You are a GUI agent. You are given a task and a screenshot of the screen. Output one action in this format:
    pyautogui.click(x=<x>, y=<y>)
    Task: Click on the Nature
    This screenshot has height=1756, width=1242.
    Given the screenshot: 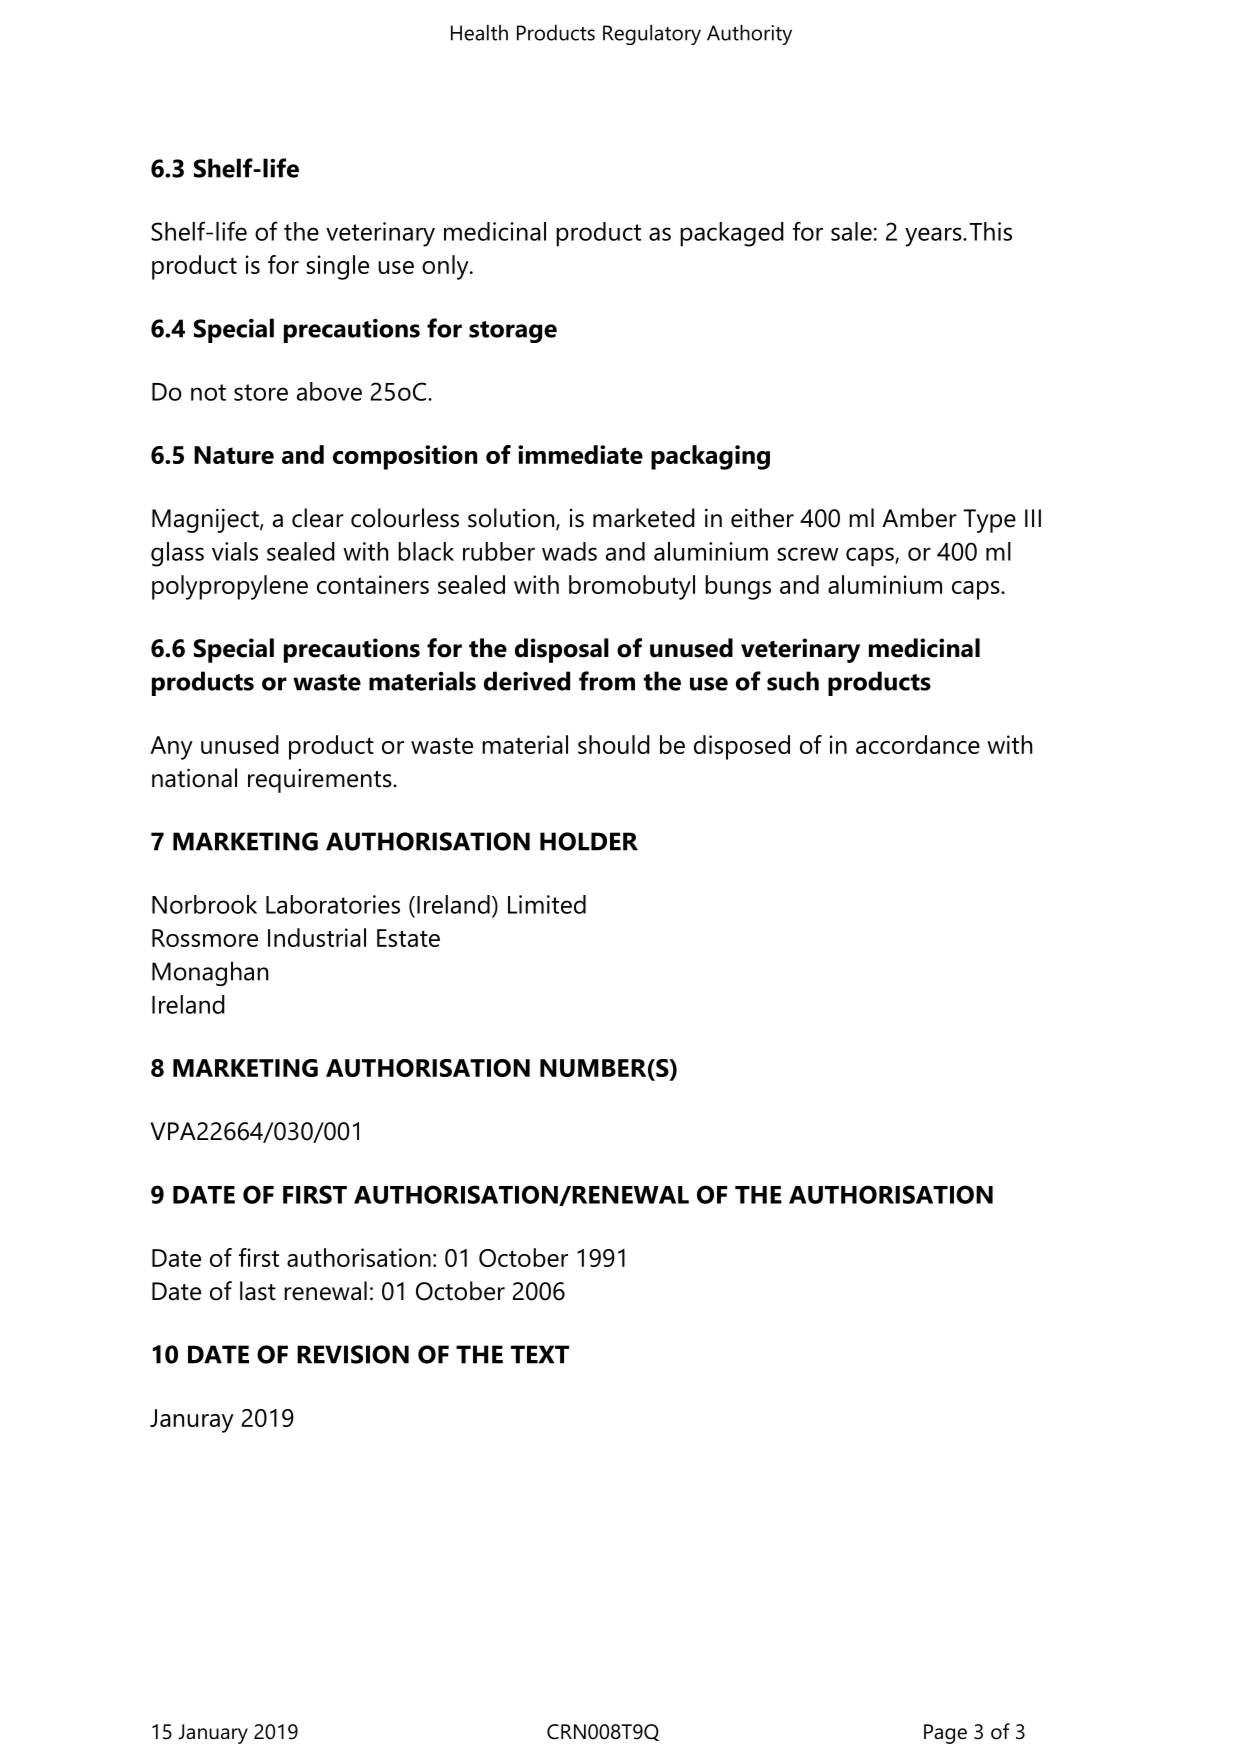 What is the action you would take?
    pyautogui.click(x=234, y=455)
